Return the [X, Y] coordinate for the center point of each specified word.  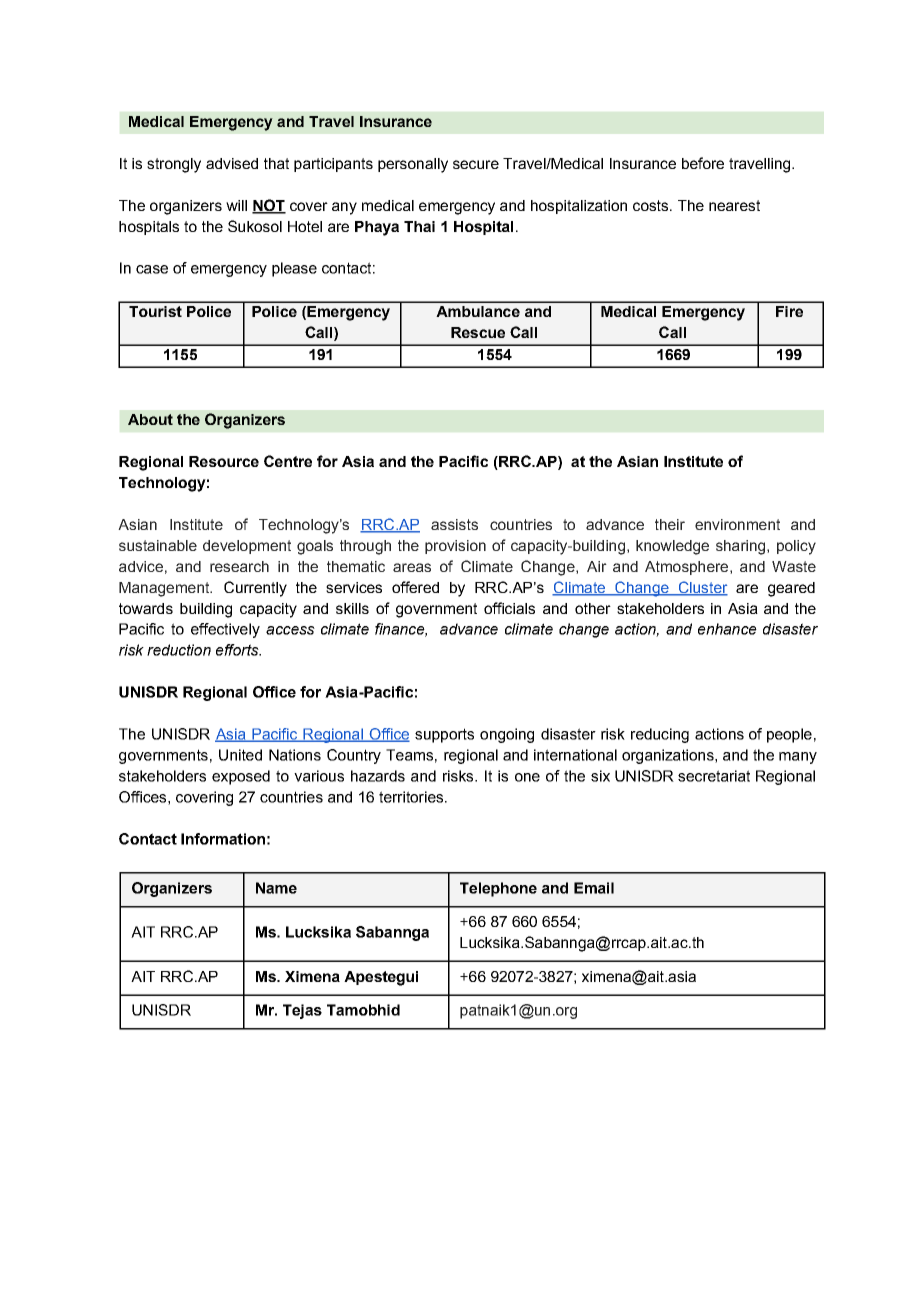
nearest [734, 205]
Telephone [498, 889]
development [247, 547]
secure [476, 164]
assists [454, 524]
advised [232, 163]
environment [737, 524]
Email [594, 888]
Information [223, 839]
